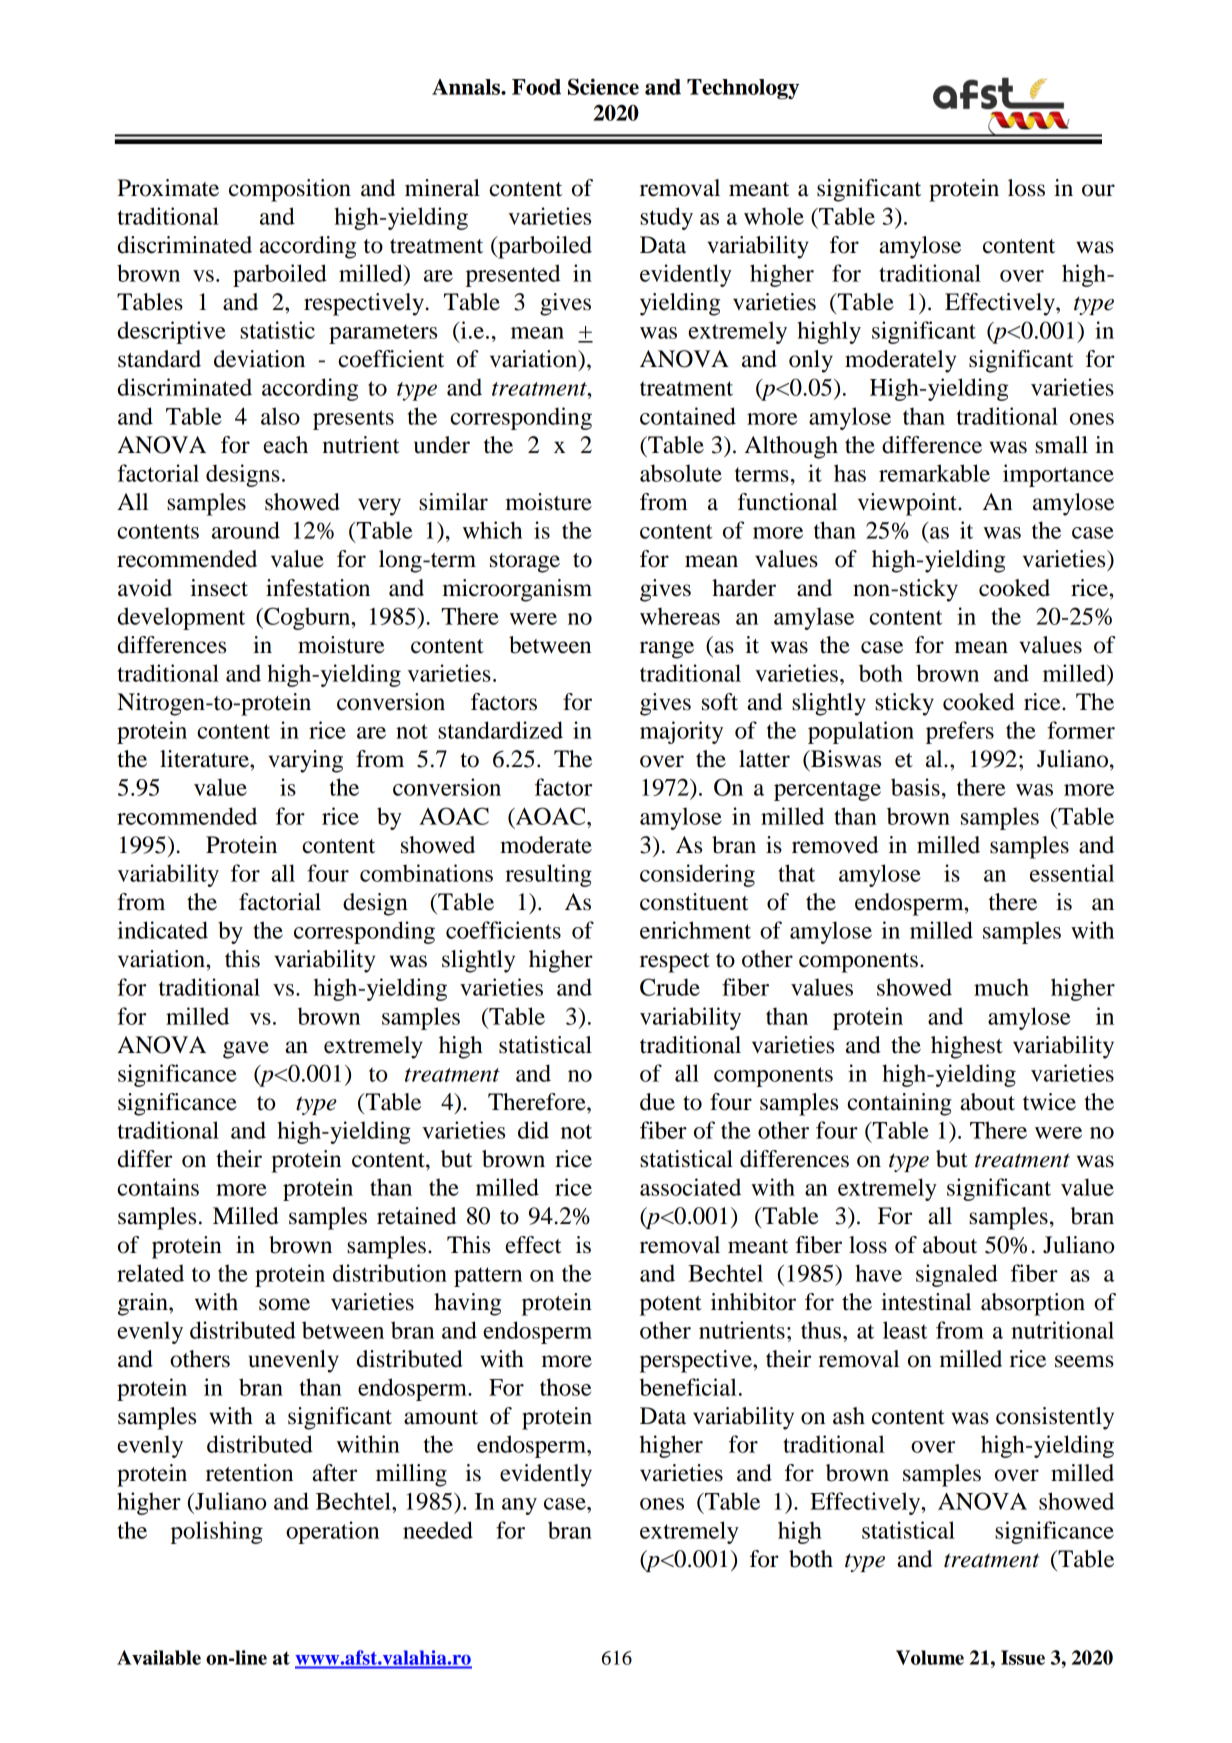  What do you see at coordinates (162, 930) in the screenshot?
I see `indicated` at bounding box center [162, 930].
